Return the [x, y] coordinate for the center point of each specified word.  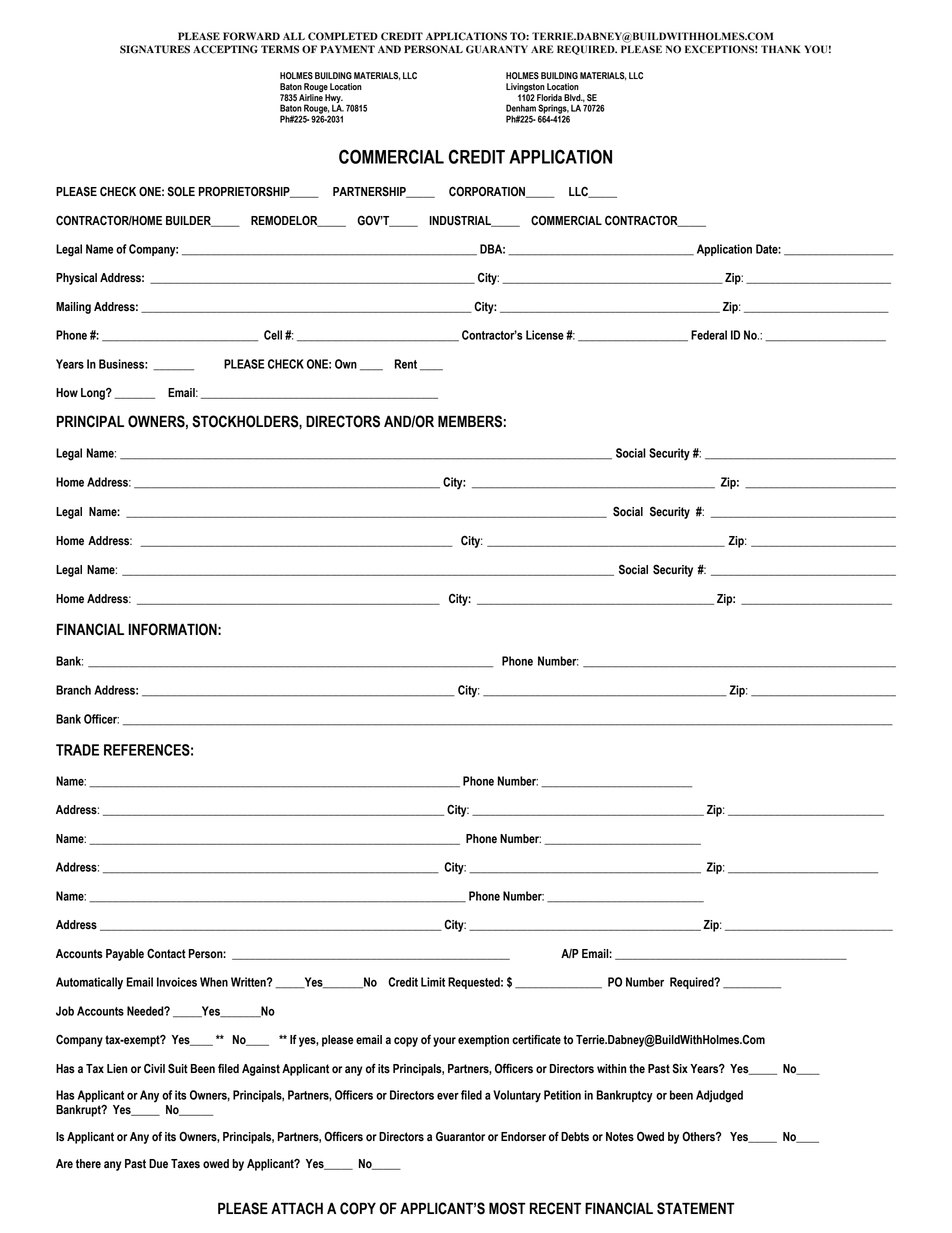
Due [158, 1164]
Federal [709, 335]
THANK [781, 49]
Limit [433, 982]
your [444, 1042]
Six [680, 1068]
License [545, 335]
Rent [406, 364]
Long [94, 394]
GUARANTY [497, 49]
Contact [166, 954]
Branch [73, 690]
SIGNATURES [155, 49]
